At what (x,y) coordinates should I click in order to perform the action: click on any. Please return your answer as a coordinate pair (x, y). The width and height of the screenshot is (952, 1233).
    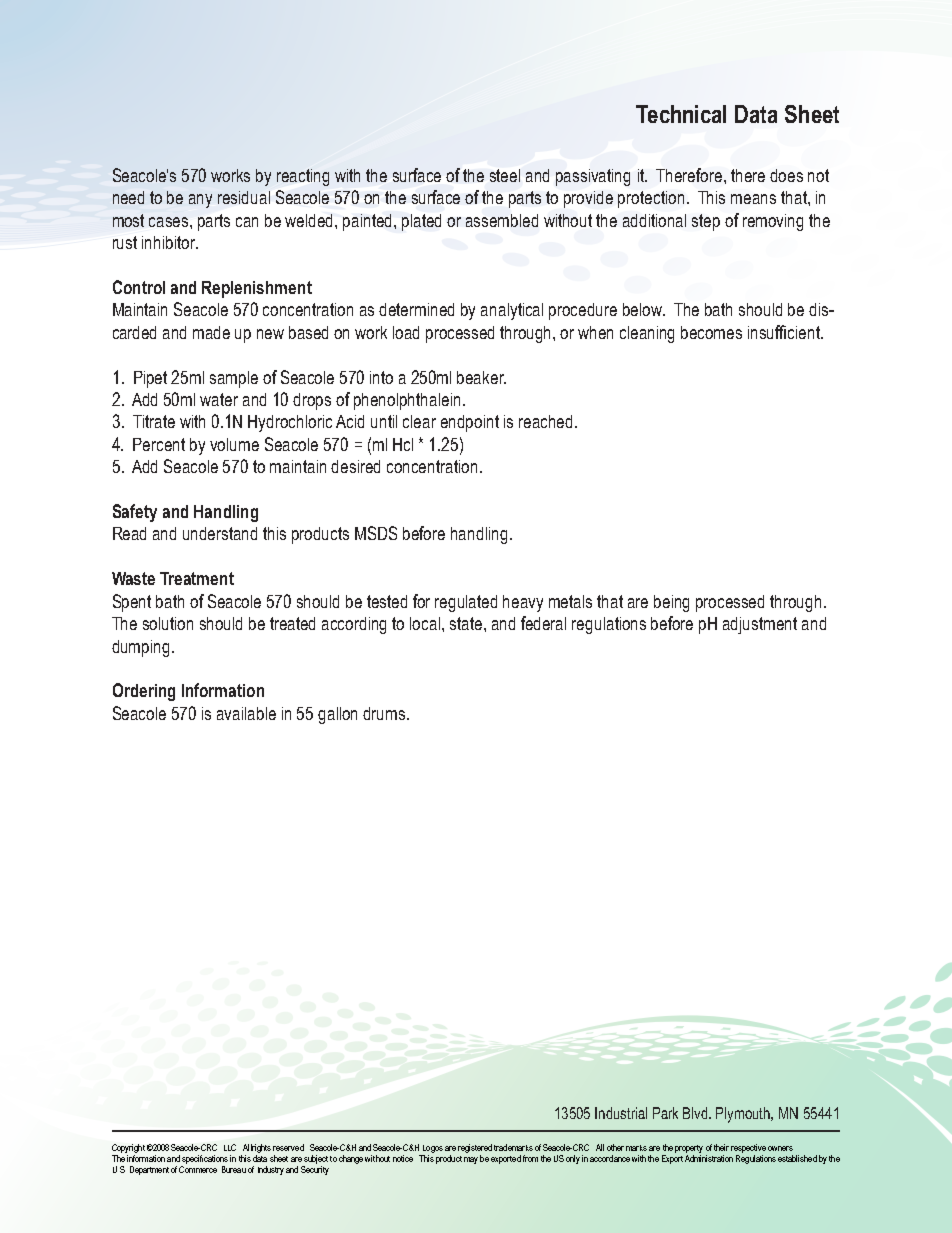
    Looking at the image, I should click on (200, 201).
